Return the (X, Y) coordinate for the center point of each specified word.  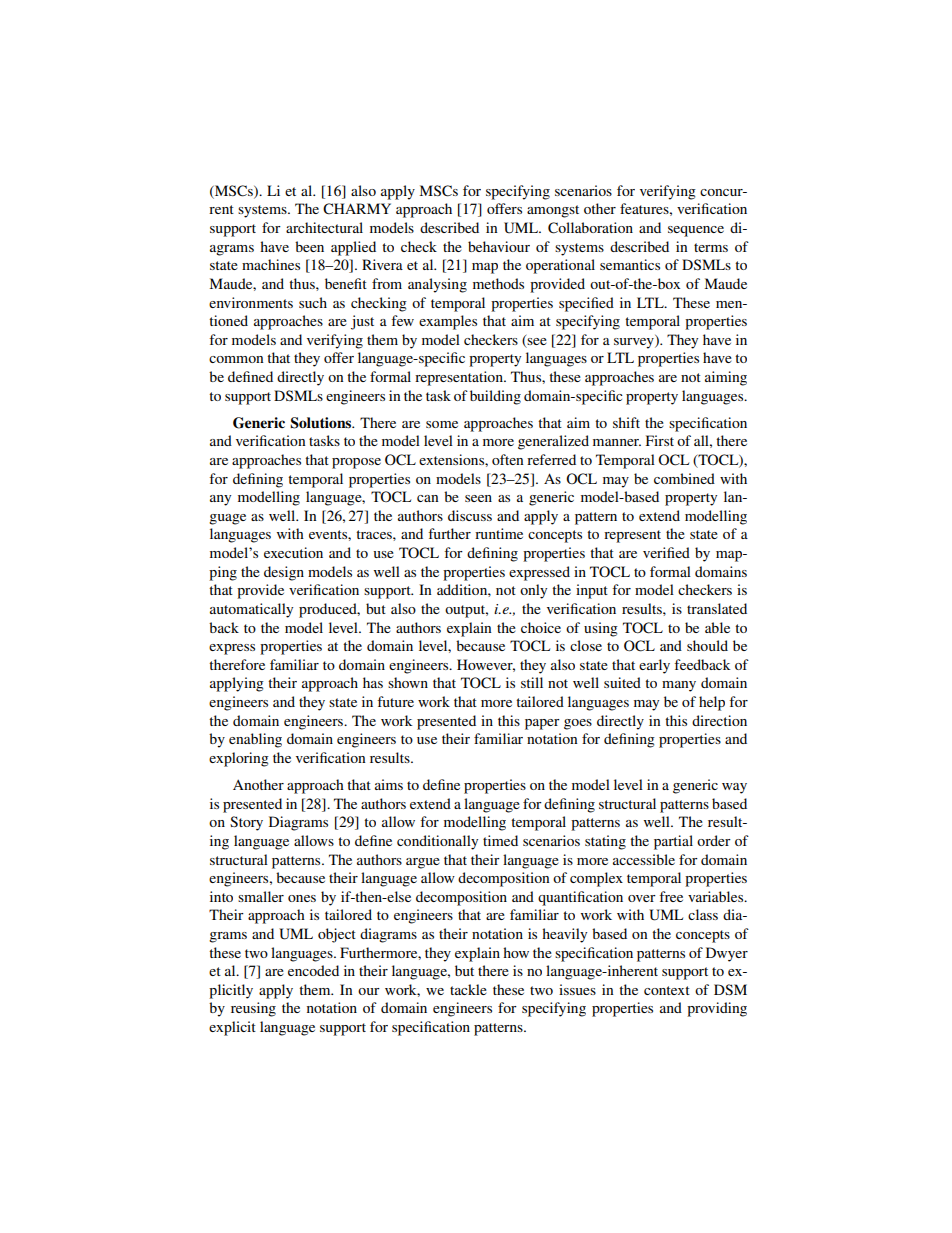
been (309, 246)
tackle (468, 989)
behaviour (499, 246)
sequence (696, 231)
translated (717, 608)
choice (541, 627)
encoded (313, 970)
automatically (251, 610)
